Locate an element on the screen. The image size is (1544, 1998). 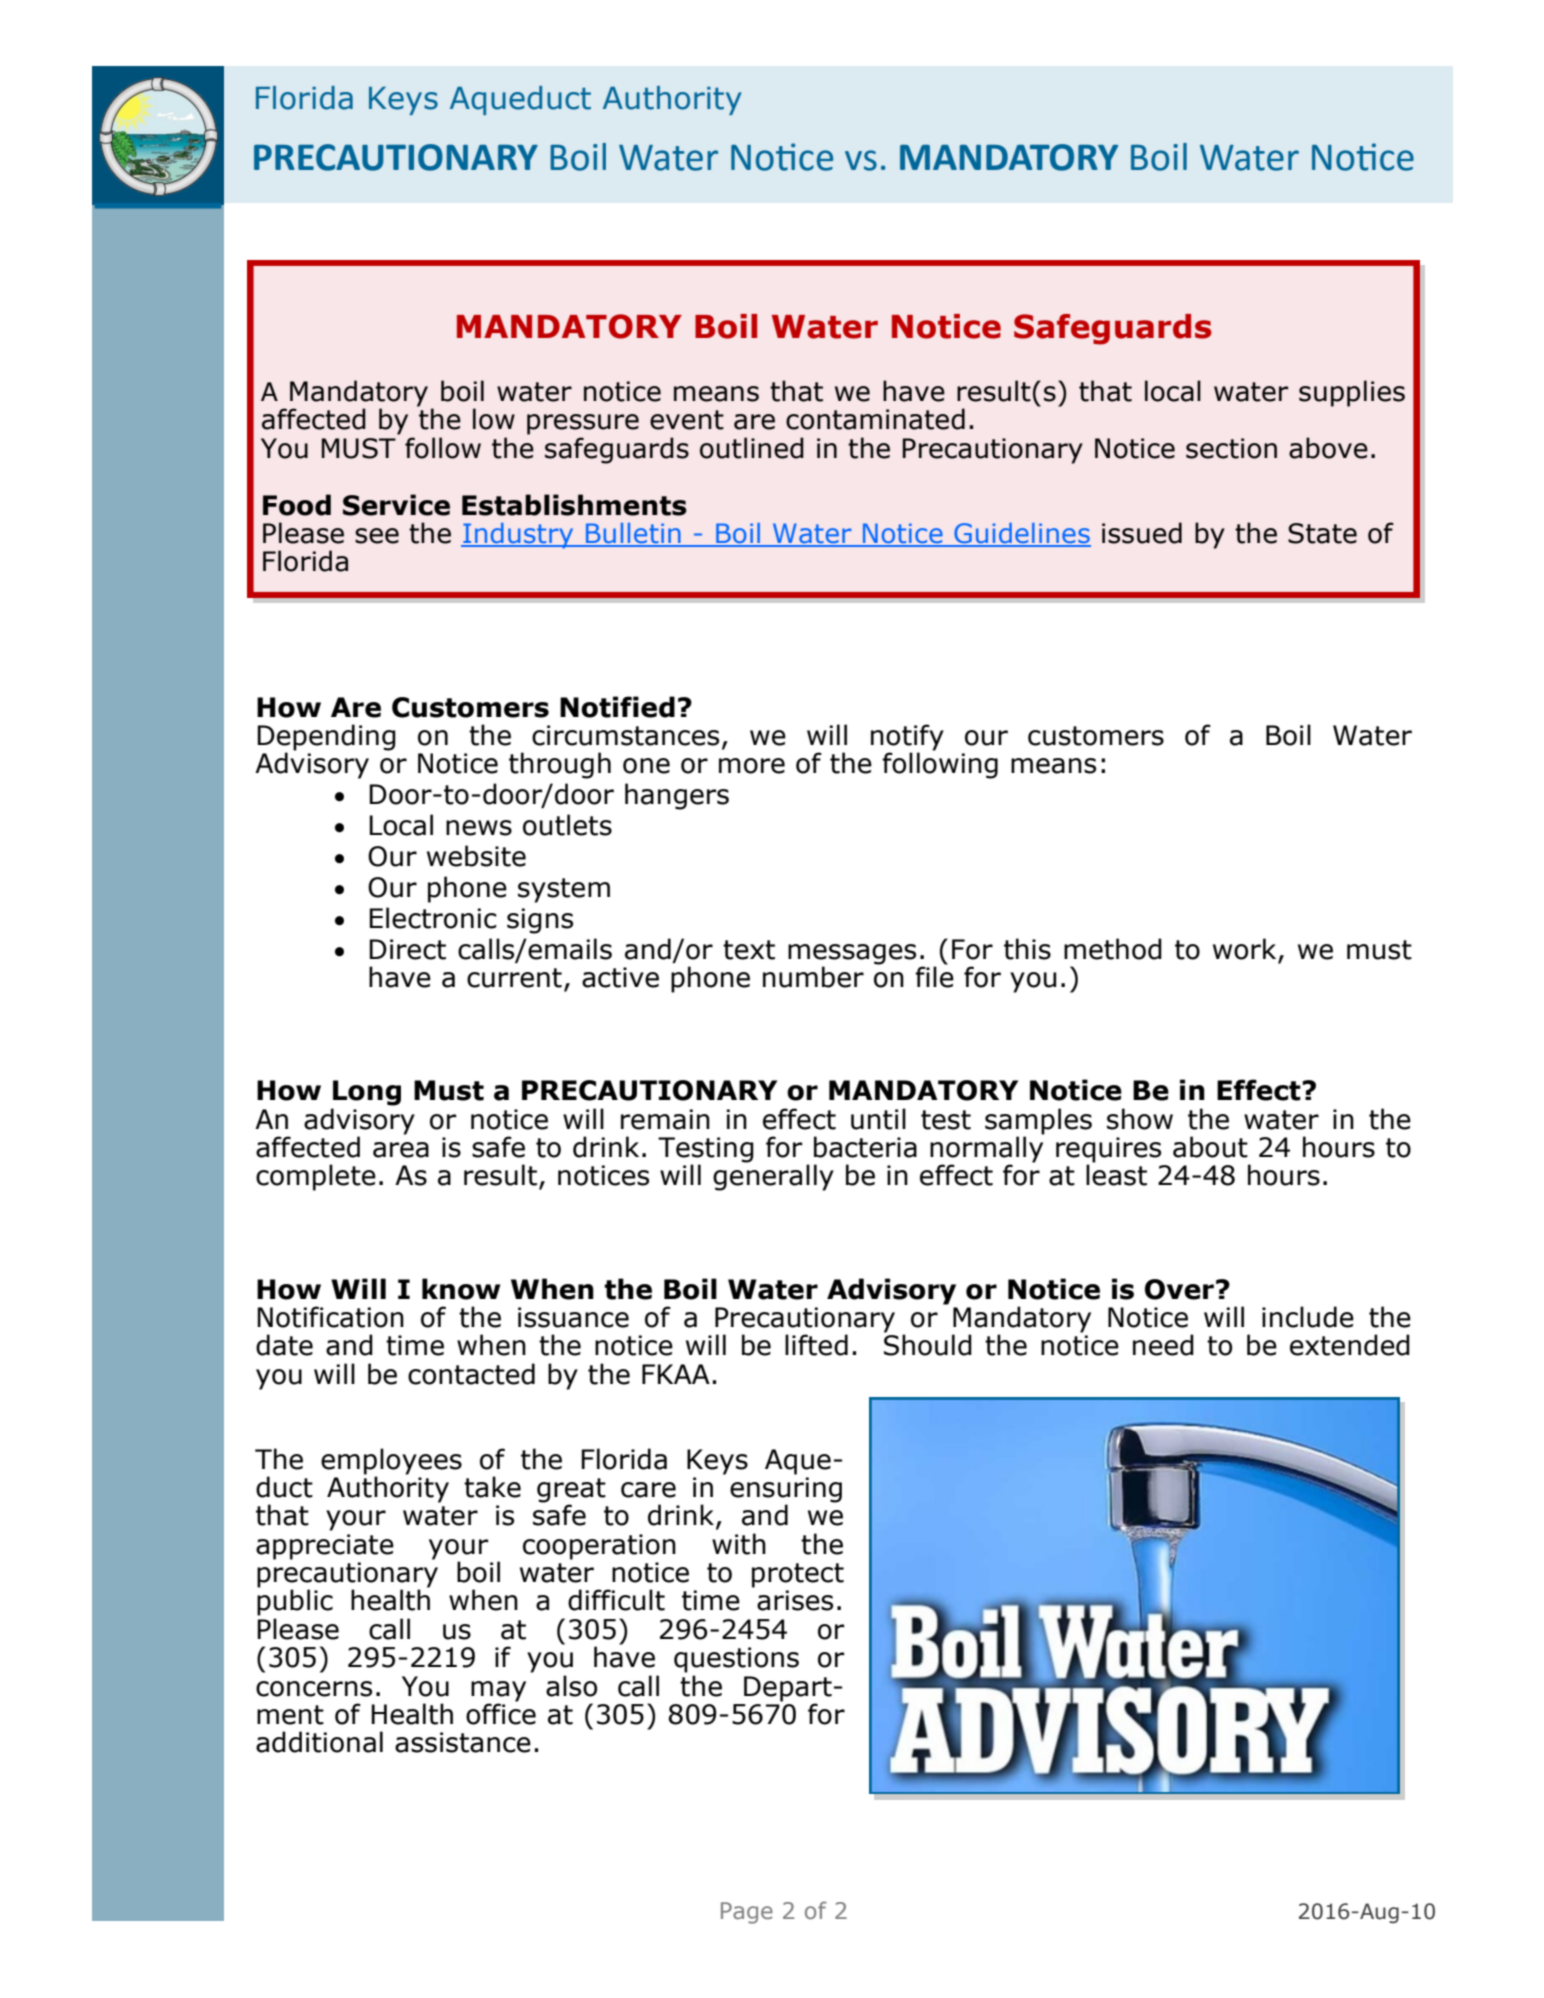
need is located at coordinates (1163, 1345).
